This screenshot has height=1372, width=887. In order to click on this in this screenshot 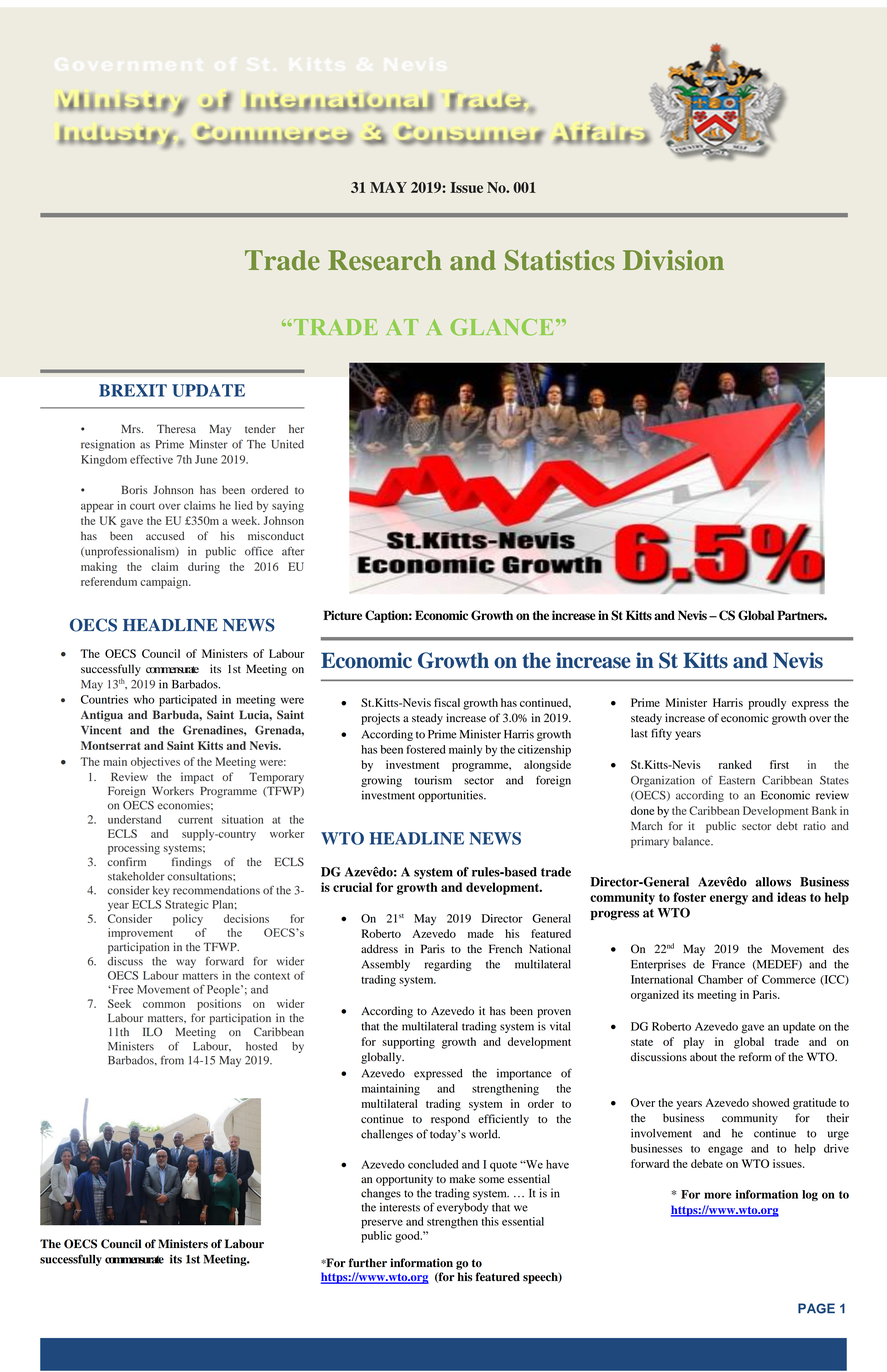, I will do `click(490, 1221)`.
